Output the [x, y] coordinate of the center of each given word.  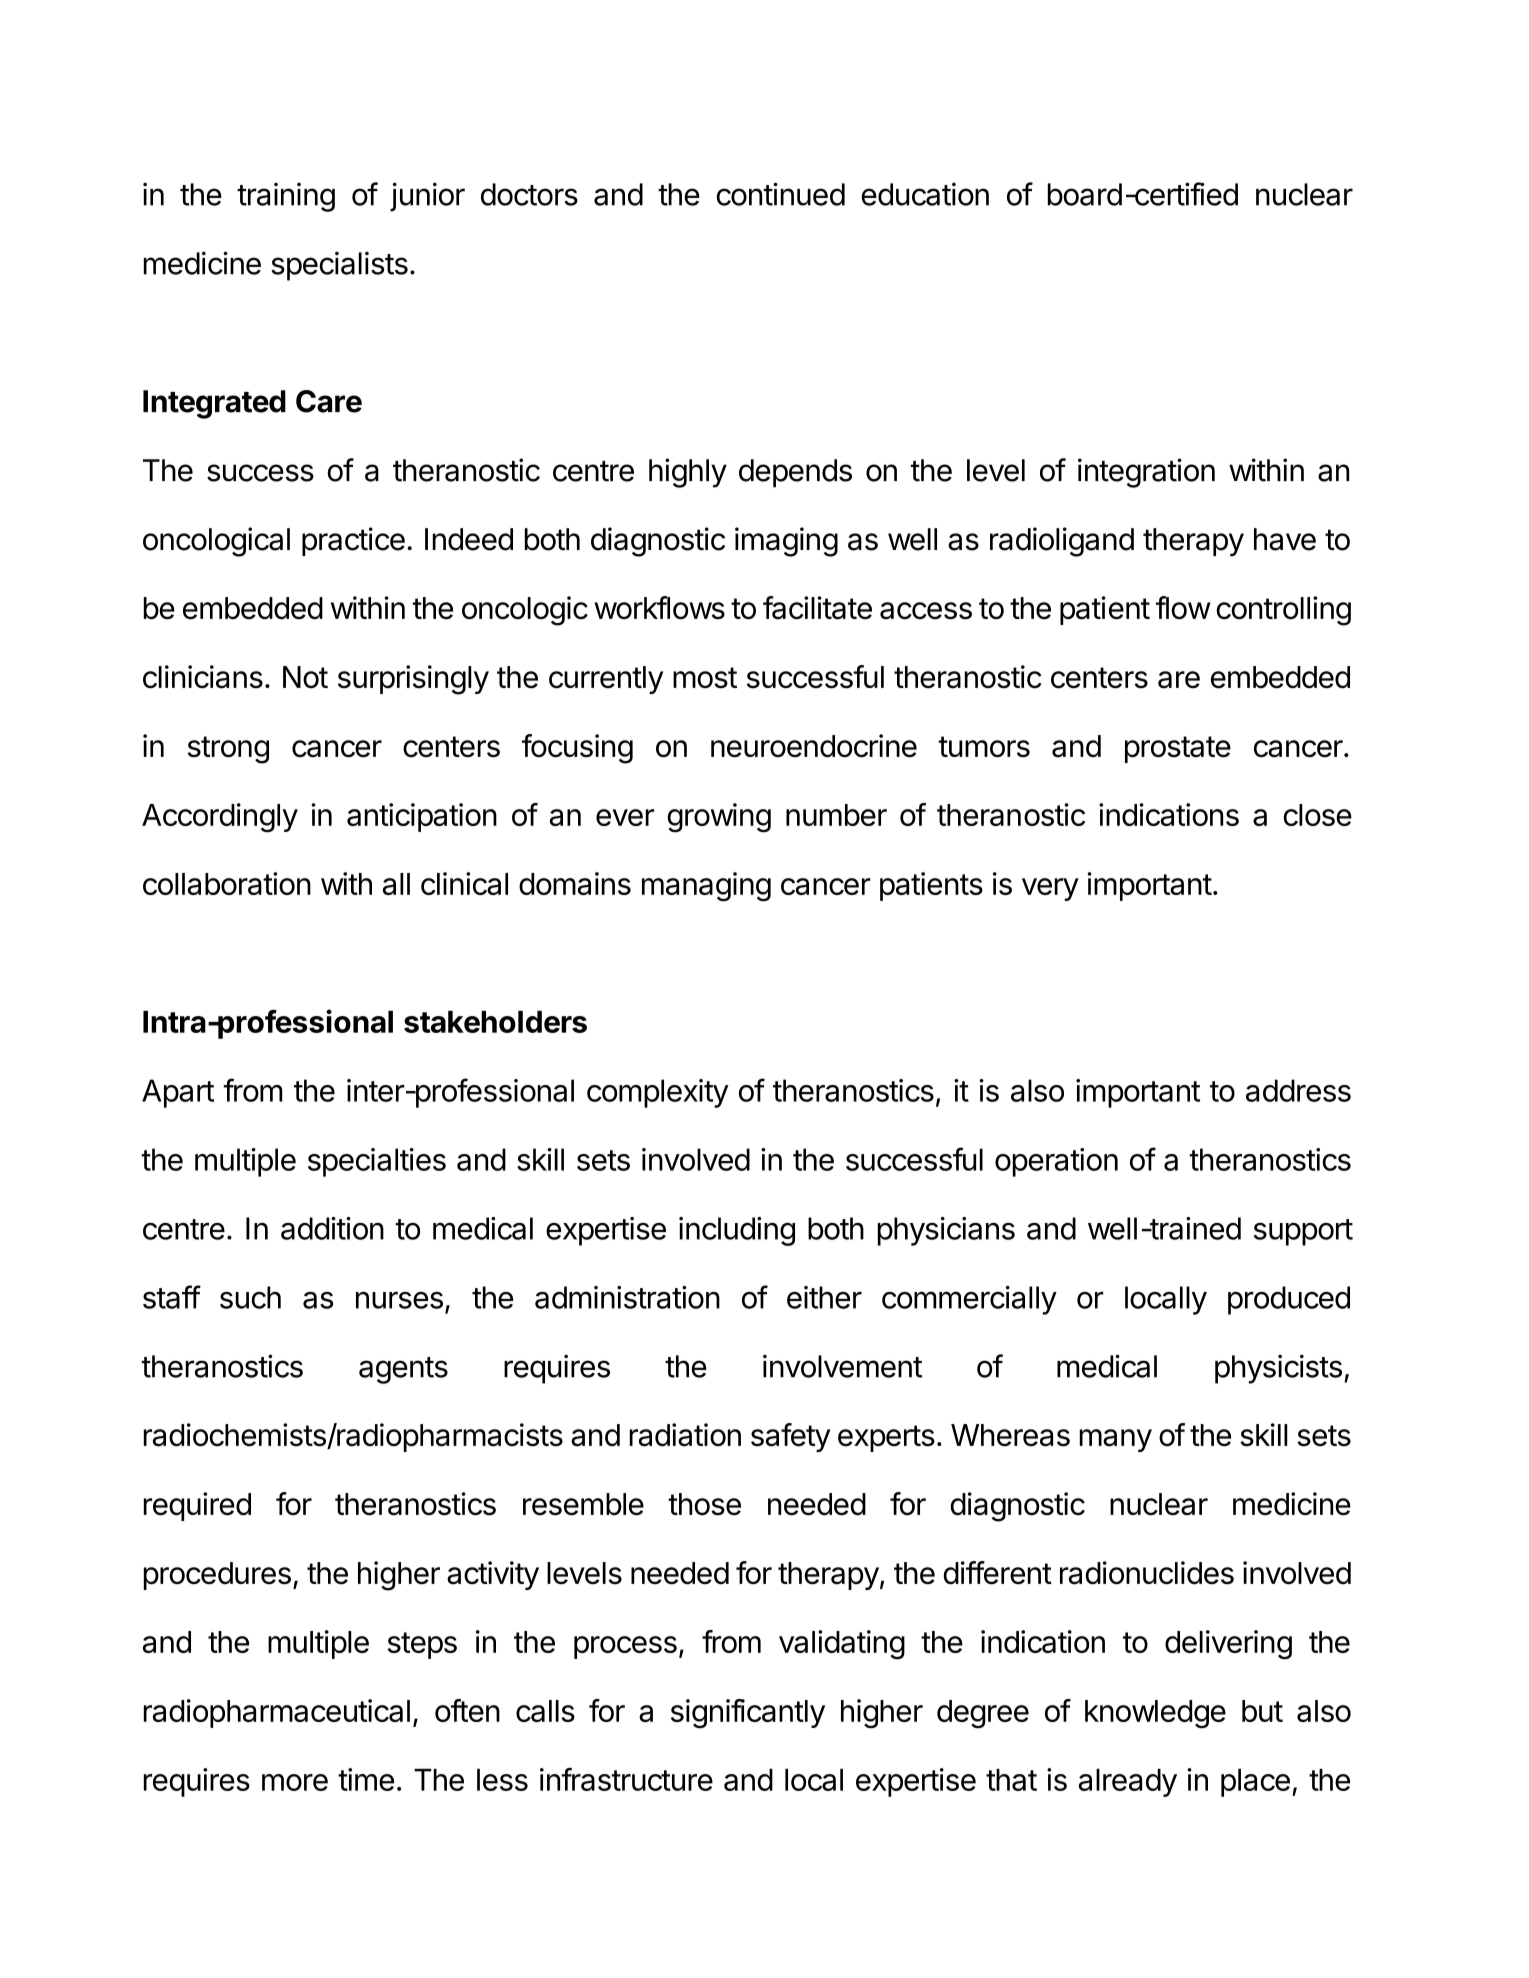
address [1298, 1090]
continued [780, 194]
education [925, 194]
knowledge [1155, 1714]
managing [706, 887]
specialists [339, 266]
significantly [748, 1714]
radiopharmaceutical [277, 1713]
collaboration [227, 883]
